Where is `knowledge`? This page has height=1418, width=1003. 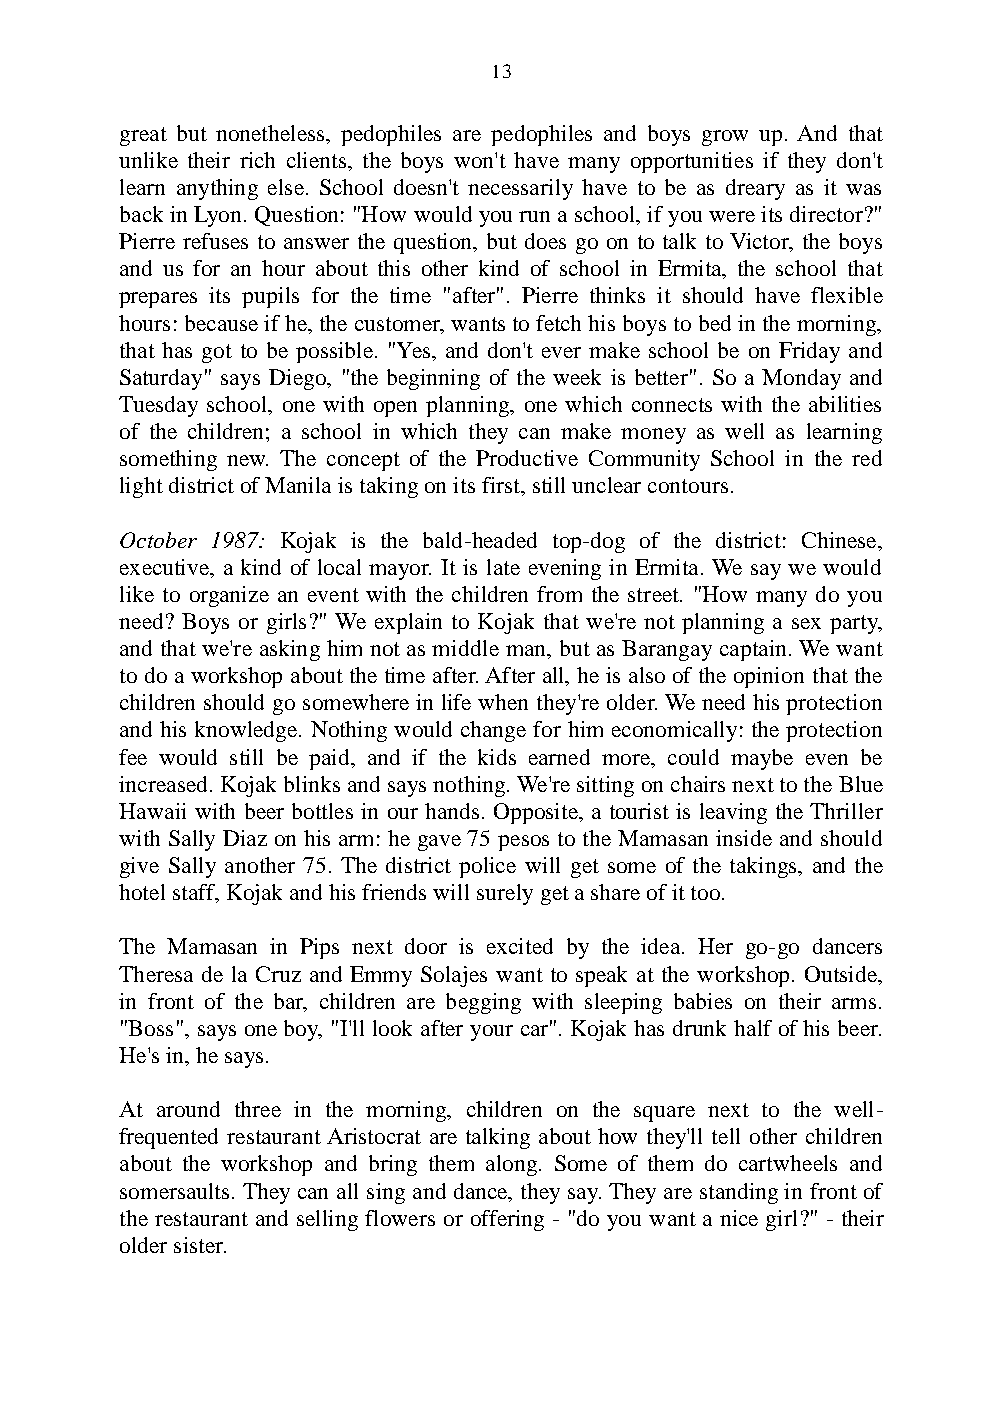 knowledge is located at coordinates (247, 731).
